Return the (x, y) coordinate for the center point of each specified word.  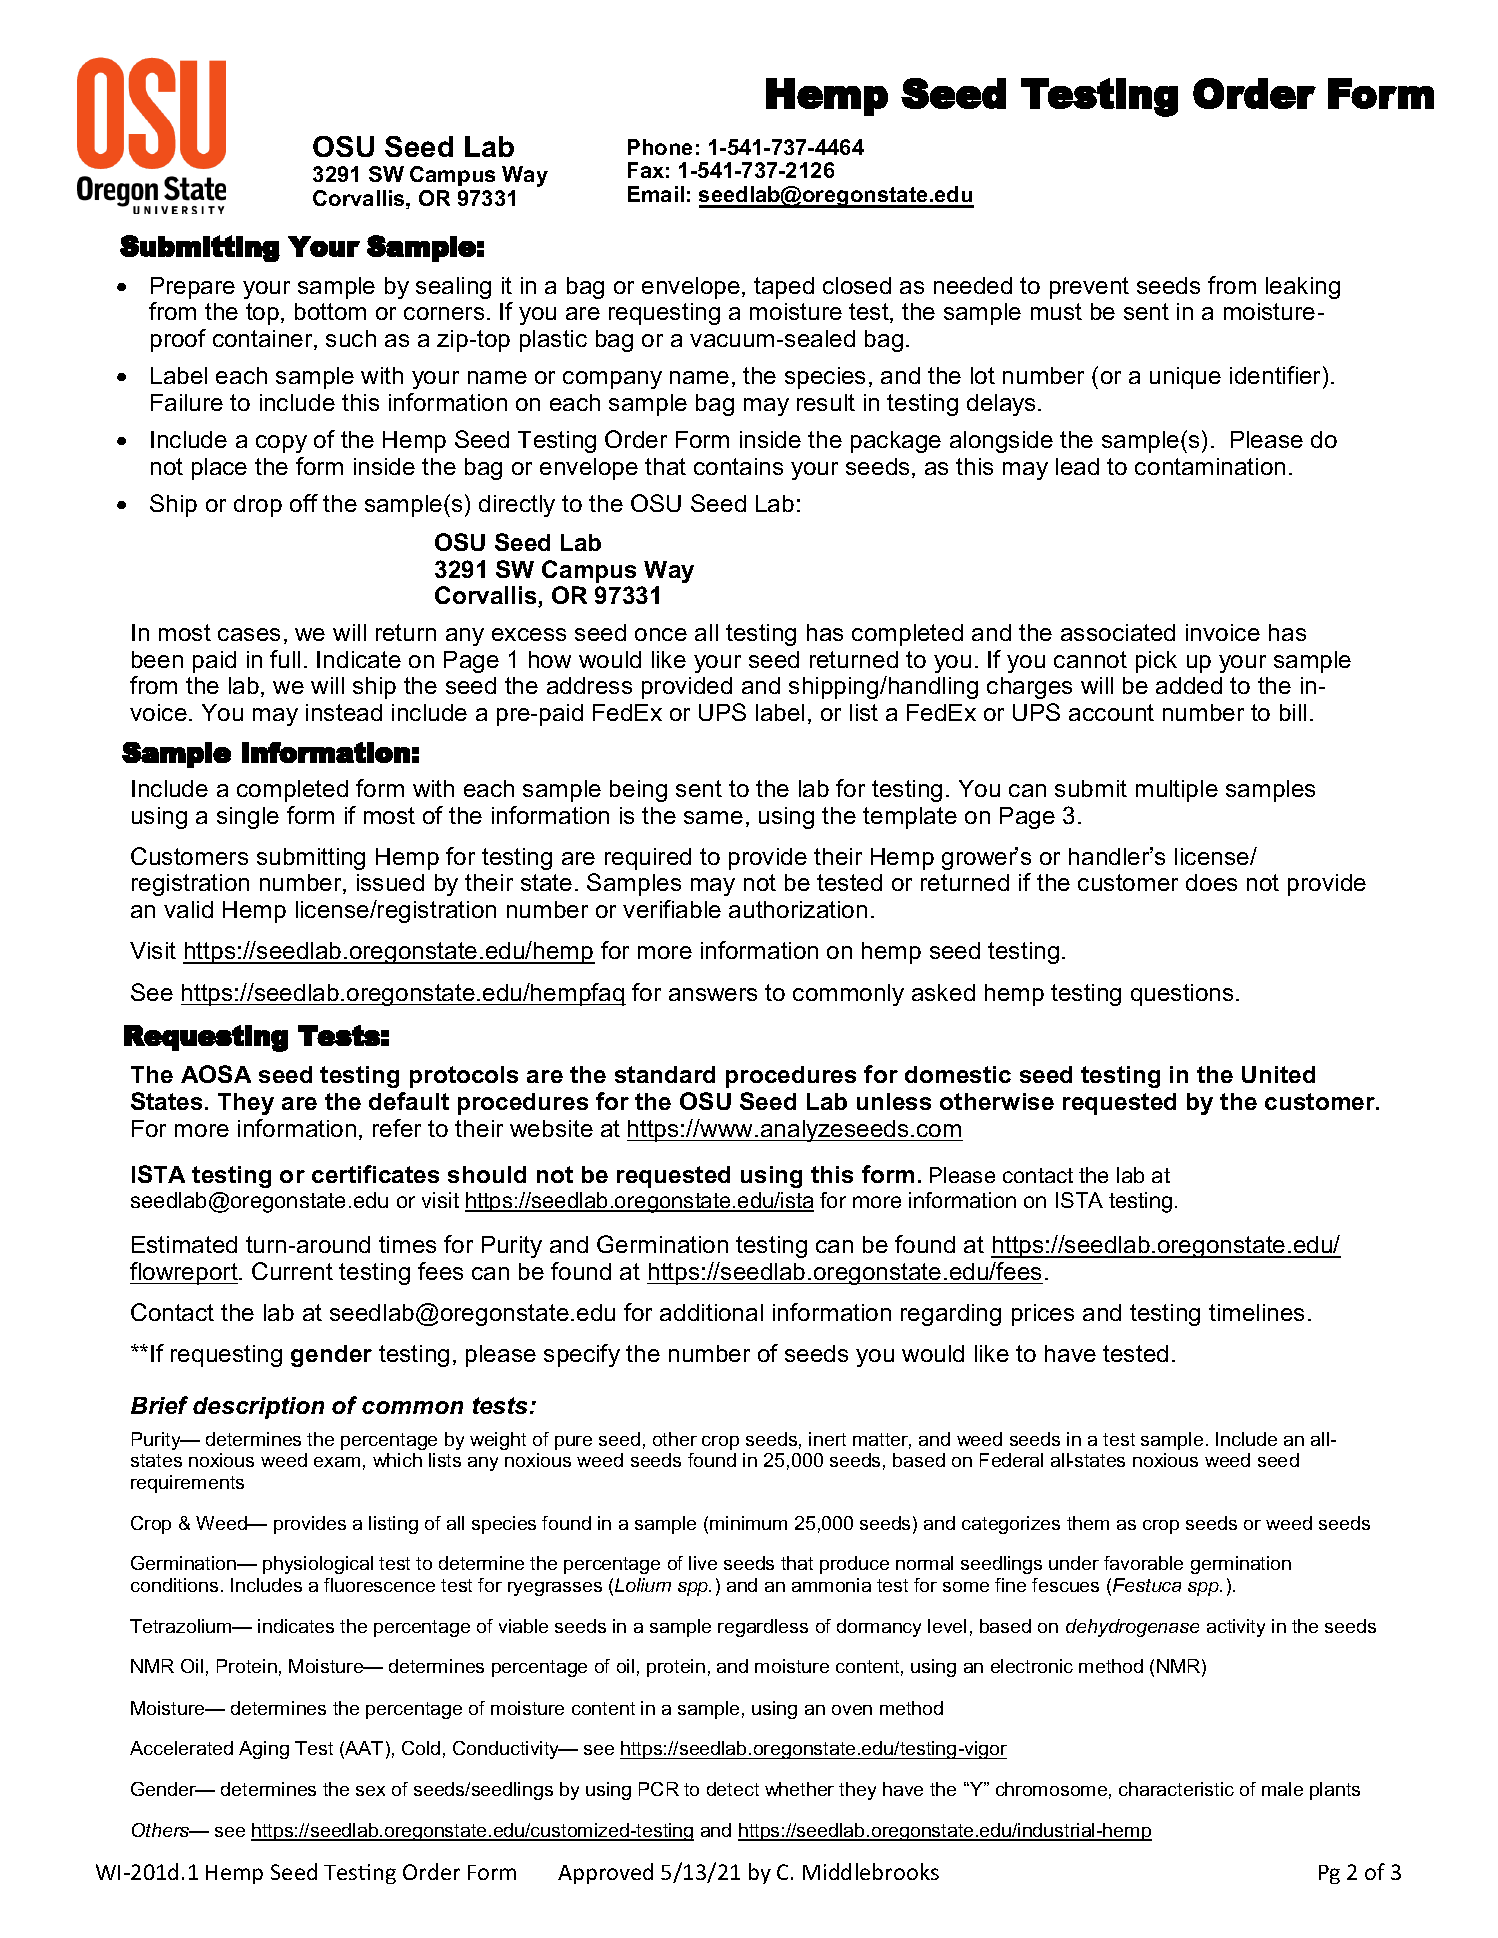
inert (827, 1439)
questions (1182, 995)
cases (249, 634)
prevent (1089, 288)
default (409, 1101)
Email (656, 194)
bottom (330, 311)
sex (370, 1791)
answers (713, 994)
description (258, 1408)
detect (733, 1789)
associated (1118, 632)
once (661, 634)
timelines (1256, 1312)
